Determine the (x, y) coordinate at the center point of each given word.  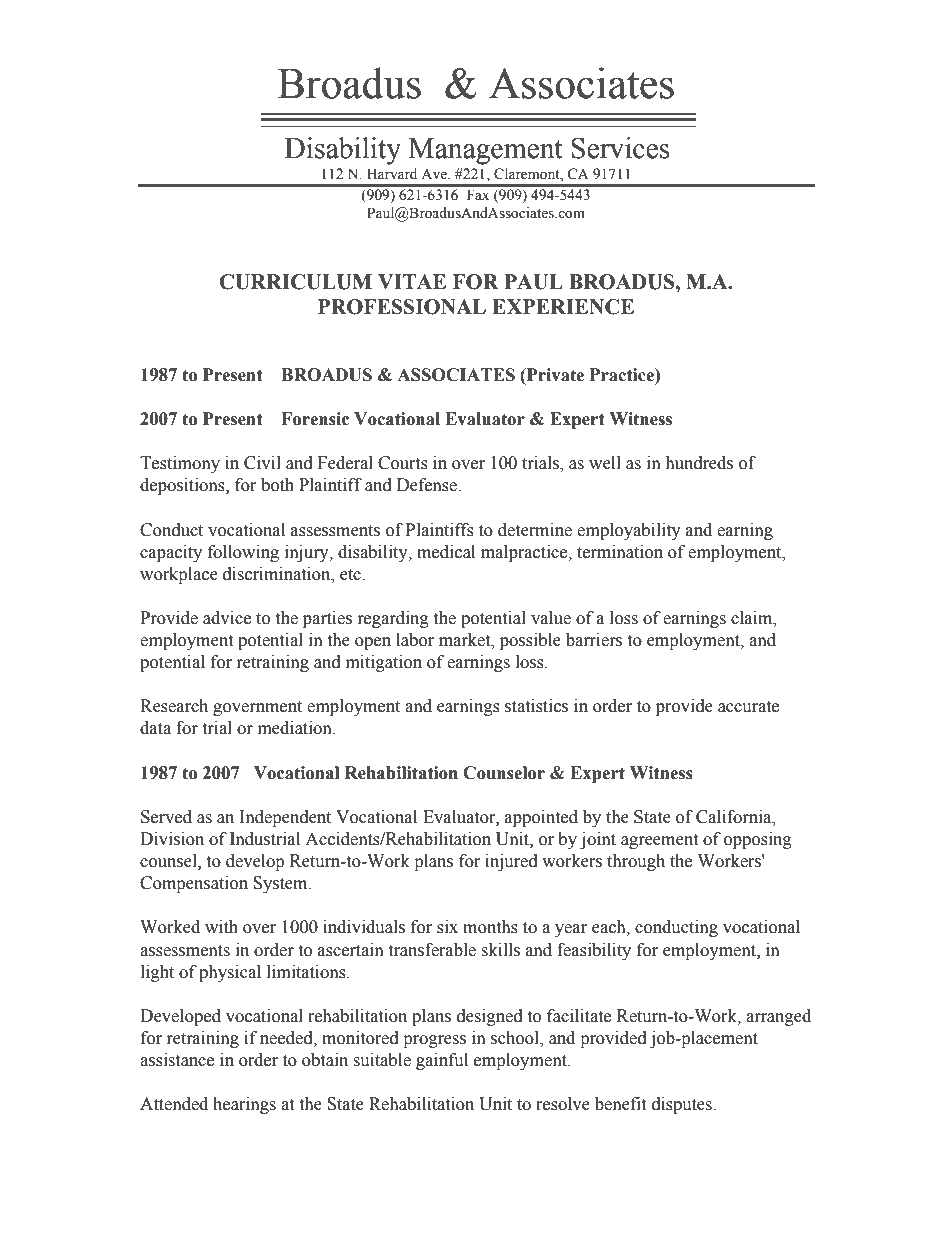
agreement (659, 841)
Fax (478, 194)
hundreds (699, 463)
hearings (244, 1105)
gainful (442, 1061)
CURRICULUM (295, 282)
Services (620, 148)
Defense (428, 485)
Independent (285, 818)
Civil (262, 463)
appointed (541, 818)
